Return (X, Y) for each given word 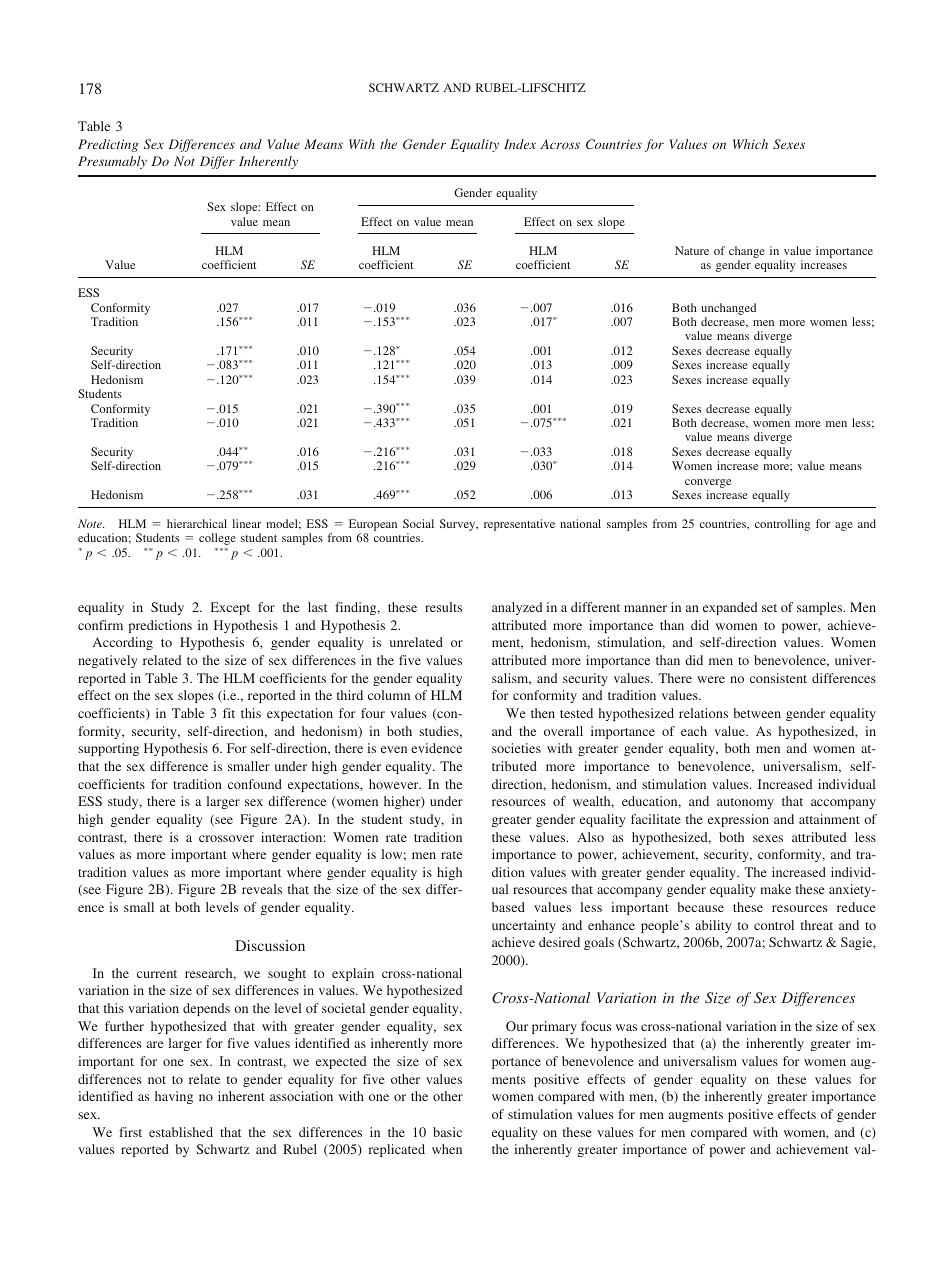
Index (520, 144)
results (443, 607)
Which (750, 144)
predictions (160, 626)
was (626, 1027)
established (181, 1132)
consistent (778, 678)
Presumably (112, 162)
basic (447, 1132)
